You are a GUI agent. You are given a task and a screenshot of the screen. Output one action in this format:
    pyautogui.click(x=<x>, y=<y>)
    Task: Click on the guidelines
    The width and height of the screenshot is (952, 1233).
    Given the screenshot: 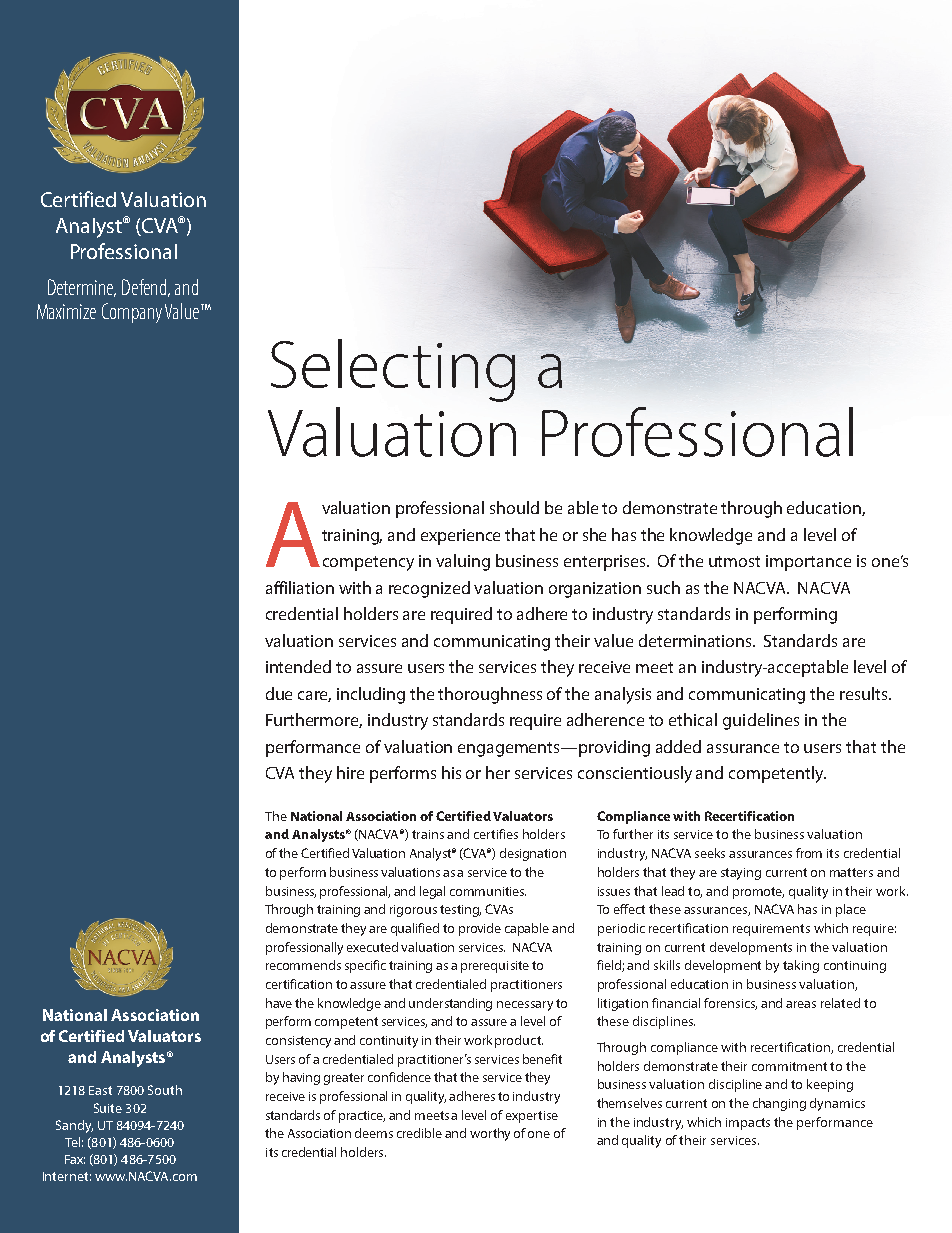 What is the action you would take?
    pyautogui.click(x=761, y=721)
